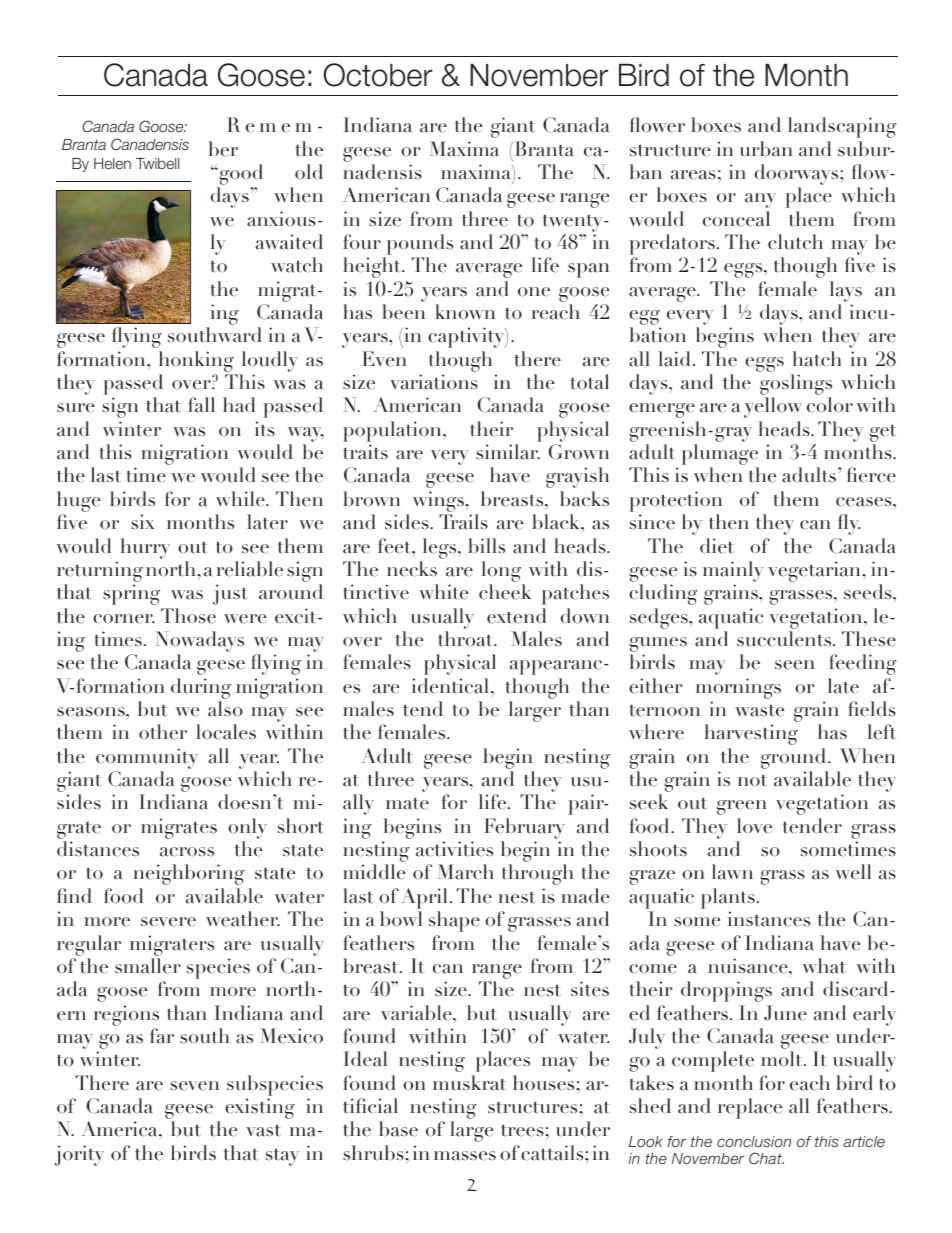 This page has width=952, height=1233. Describe the element at coordinates (754, 1141) in the page. I see `conclusion` at that location.
